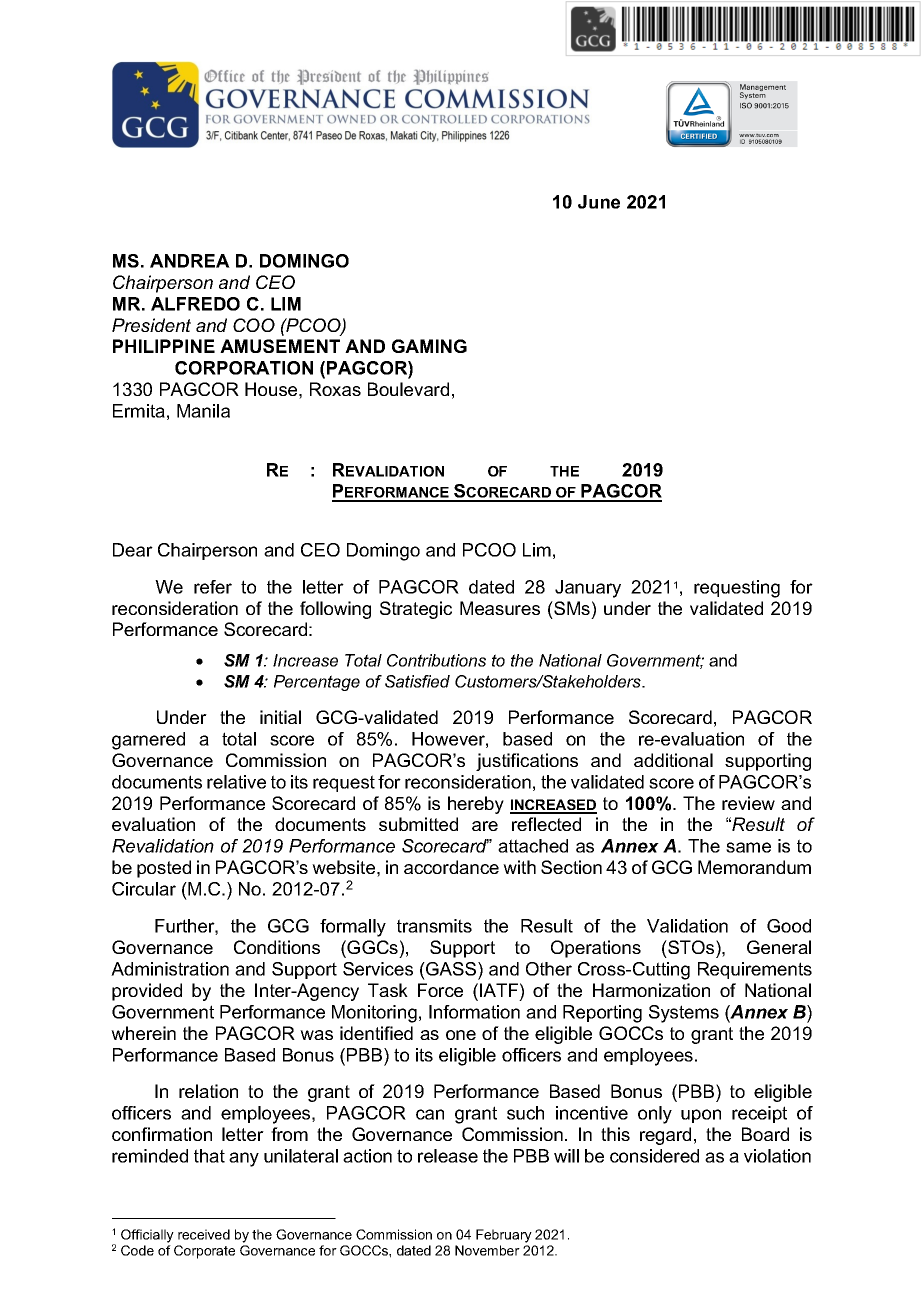  I want to click on GAMING, so click(429, 346).
